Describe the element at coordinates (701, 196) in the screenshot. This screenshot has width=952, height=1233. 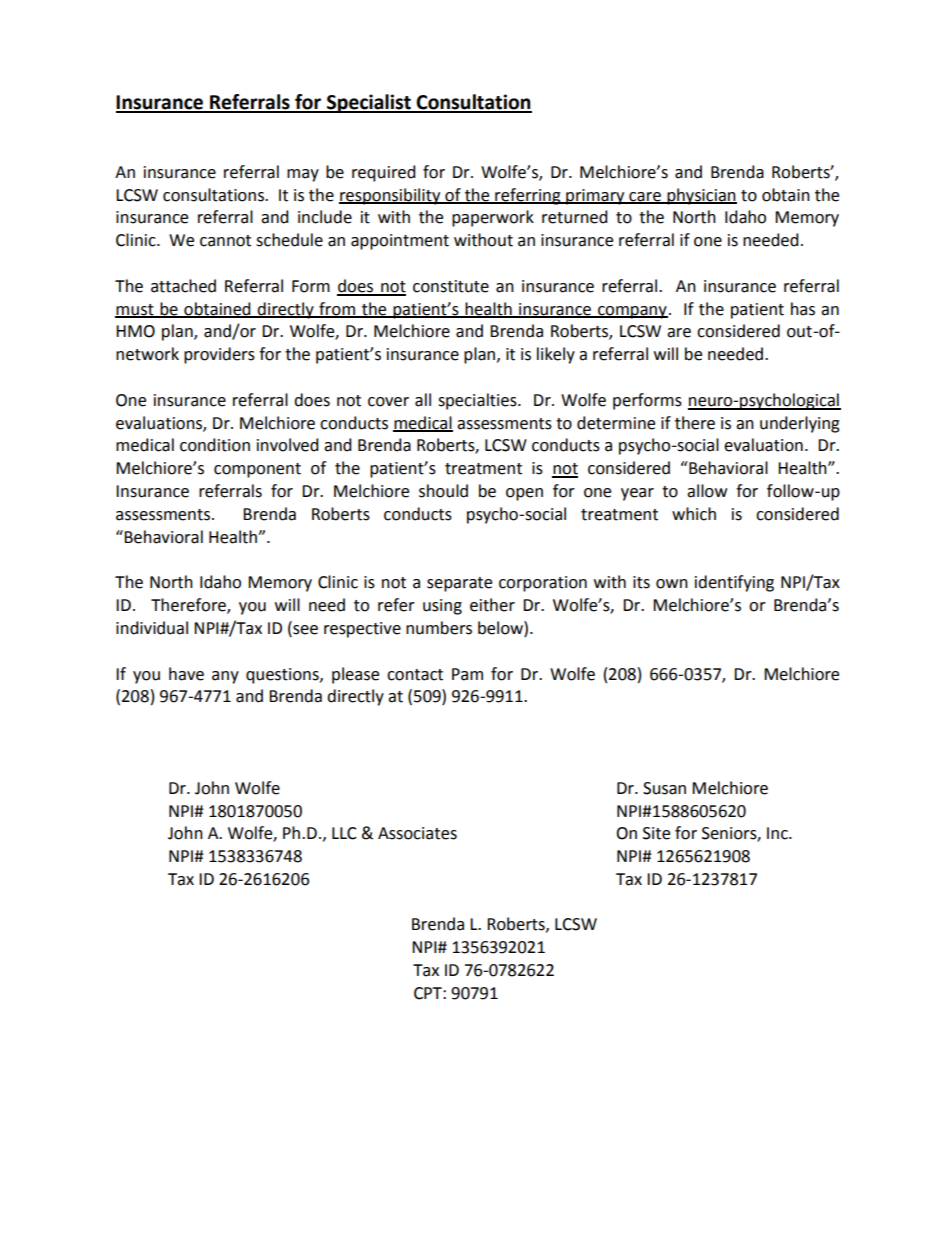
I see `physician` at that location.
